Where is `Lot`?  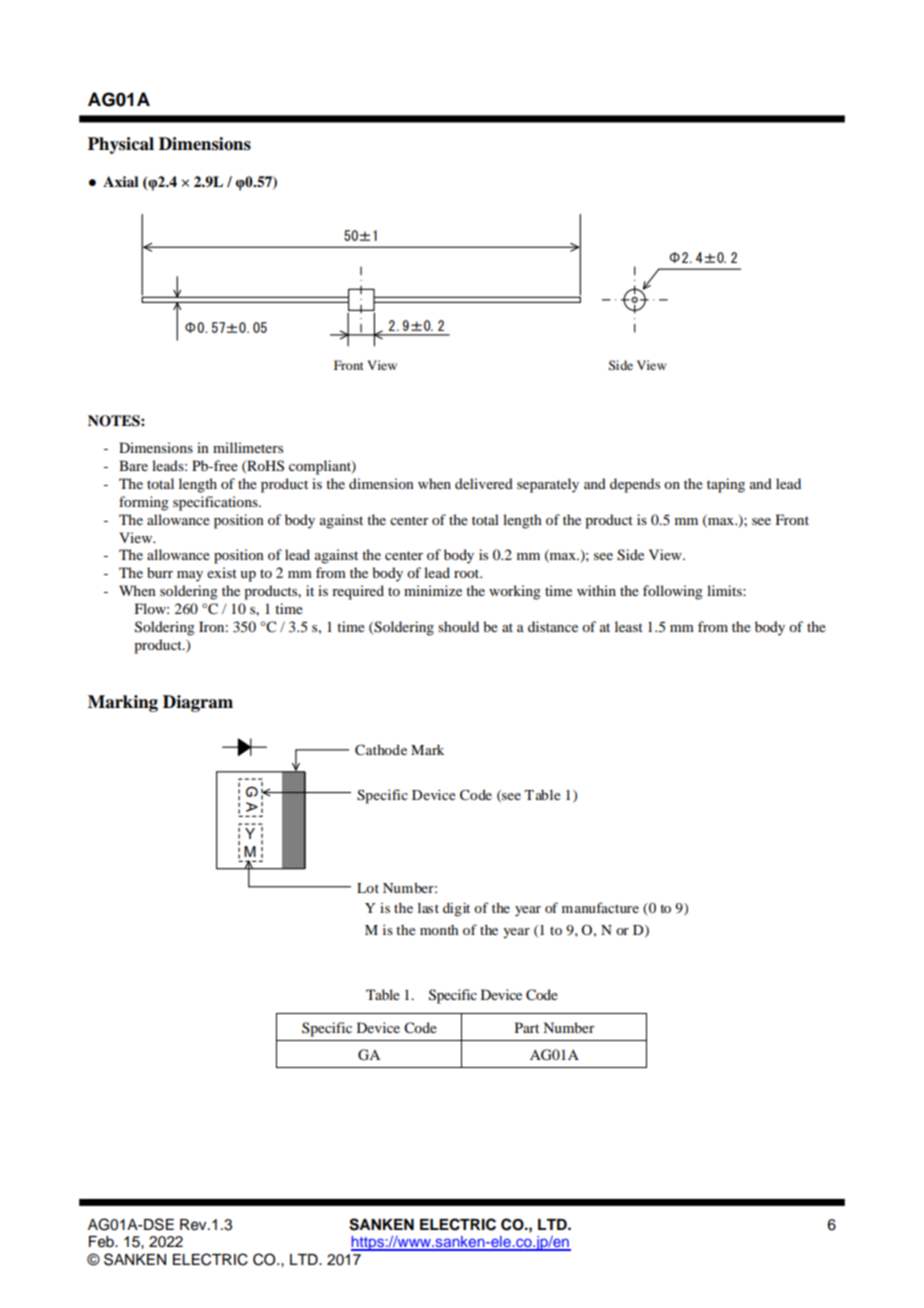
Lot is located at coordinates (368, 888).
